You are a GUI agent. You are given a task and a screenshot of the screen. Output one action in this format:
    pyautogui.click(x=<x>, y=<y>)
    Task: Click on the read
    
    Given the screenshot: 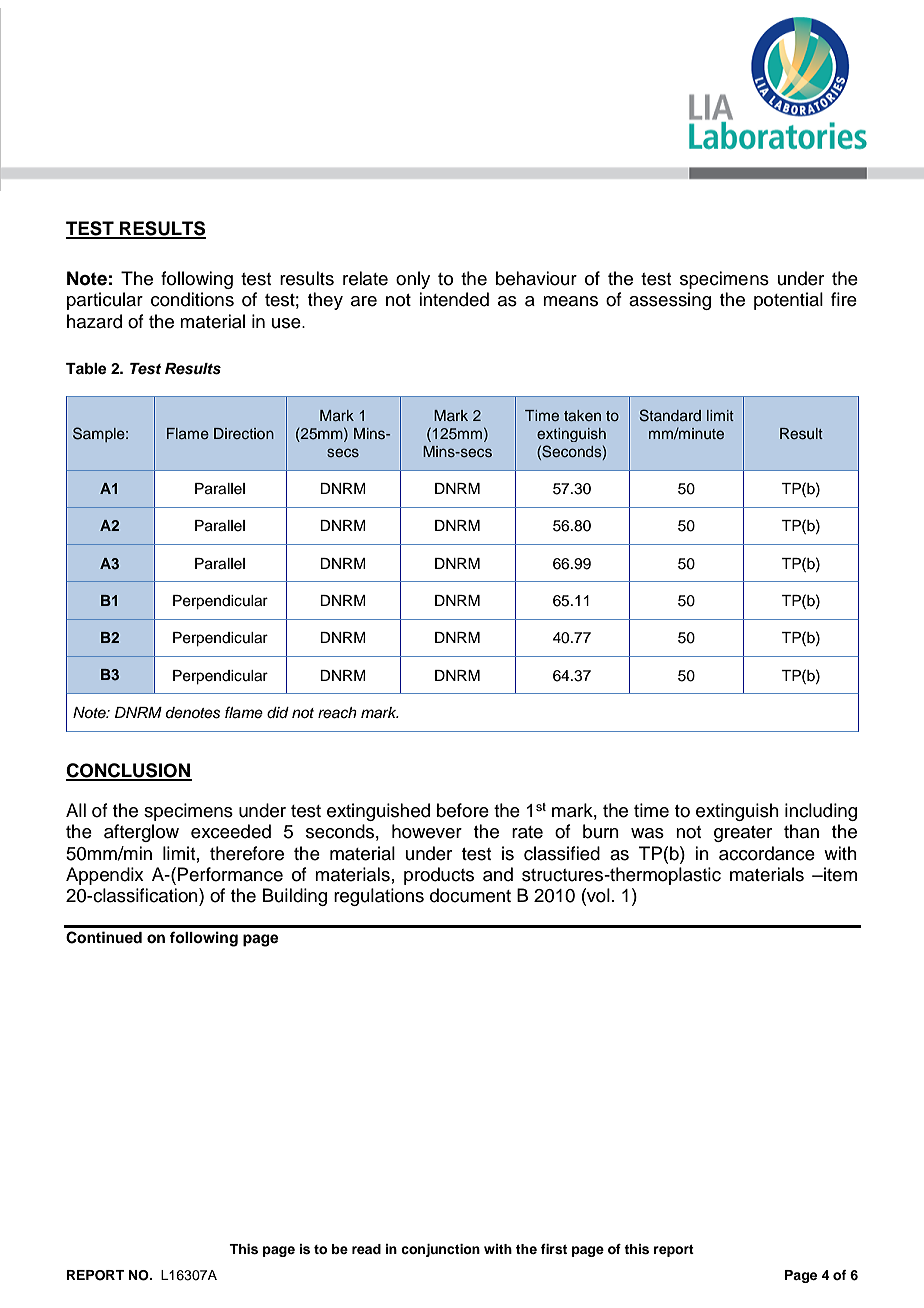 What is the action you would take?
    pyautogui.click(x=366, y=1249)
